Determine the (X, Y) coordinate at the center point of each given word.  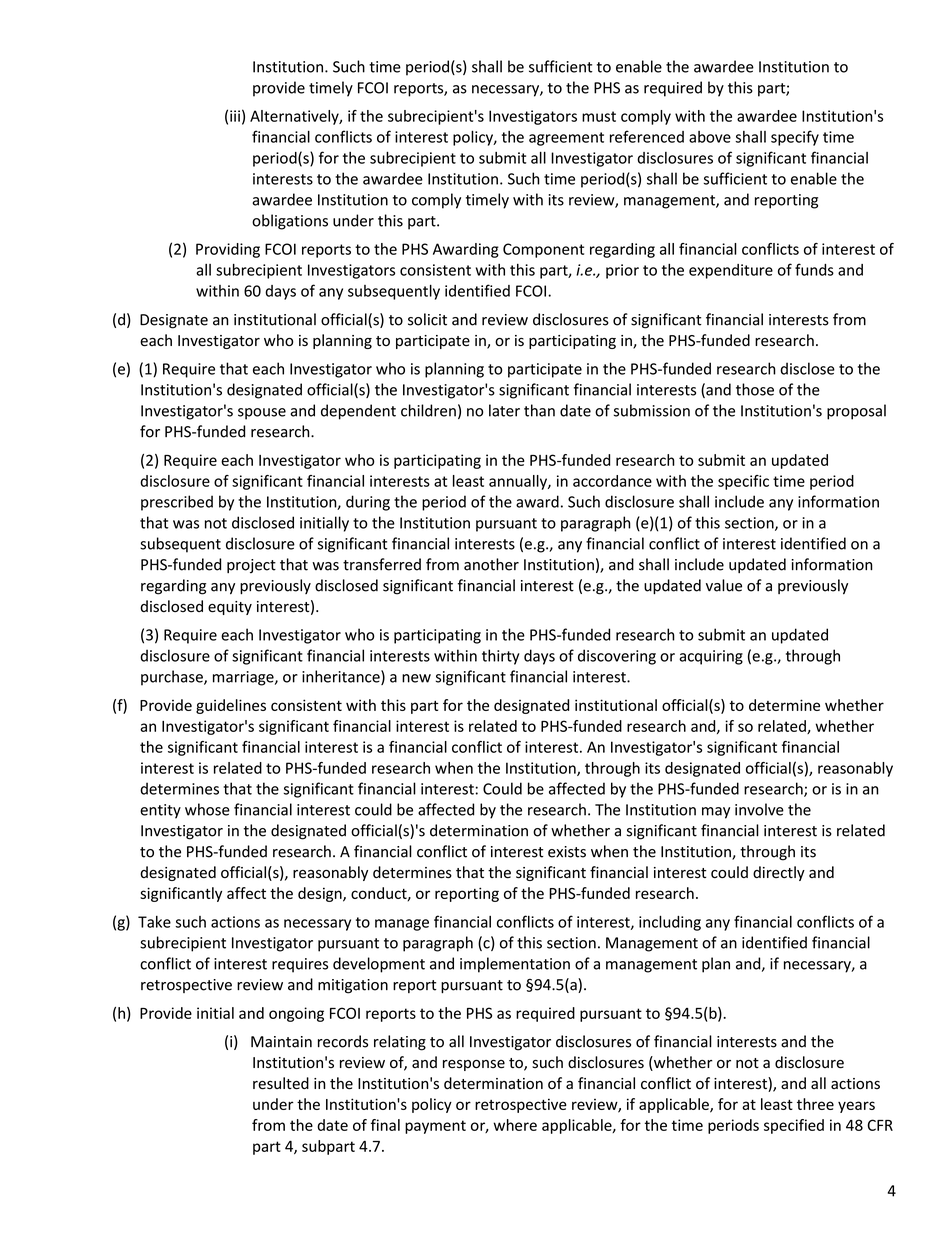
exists (567, 852)
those (755, 389)
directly (779, 873)
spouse (262, 414)
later (504, 410)
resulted (281, 1083)
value (724, 585)
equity (230, 608)
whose (207, 809)
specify (795, 138)
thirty (501, 657)
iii (235, 116)
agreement (566, 139)
